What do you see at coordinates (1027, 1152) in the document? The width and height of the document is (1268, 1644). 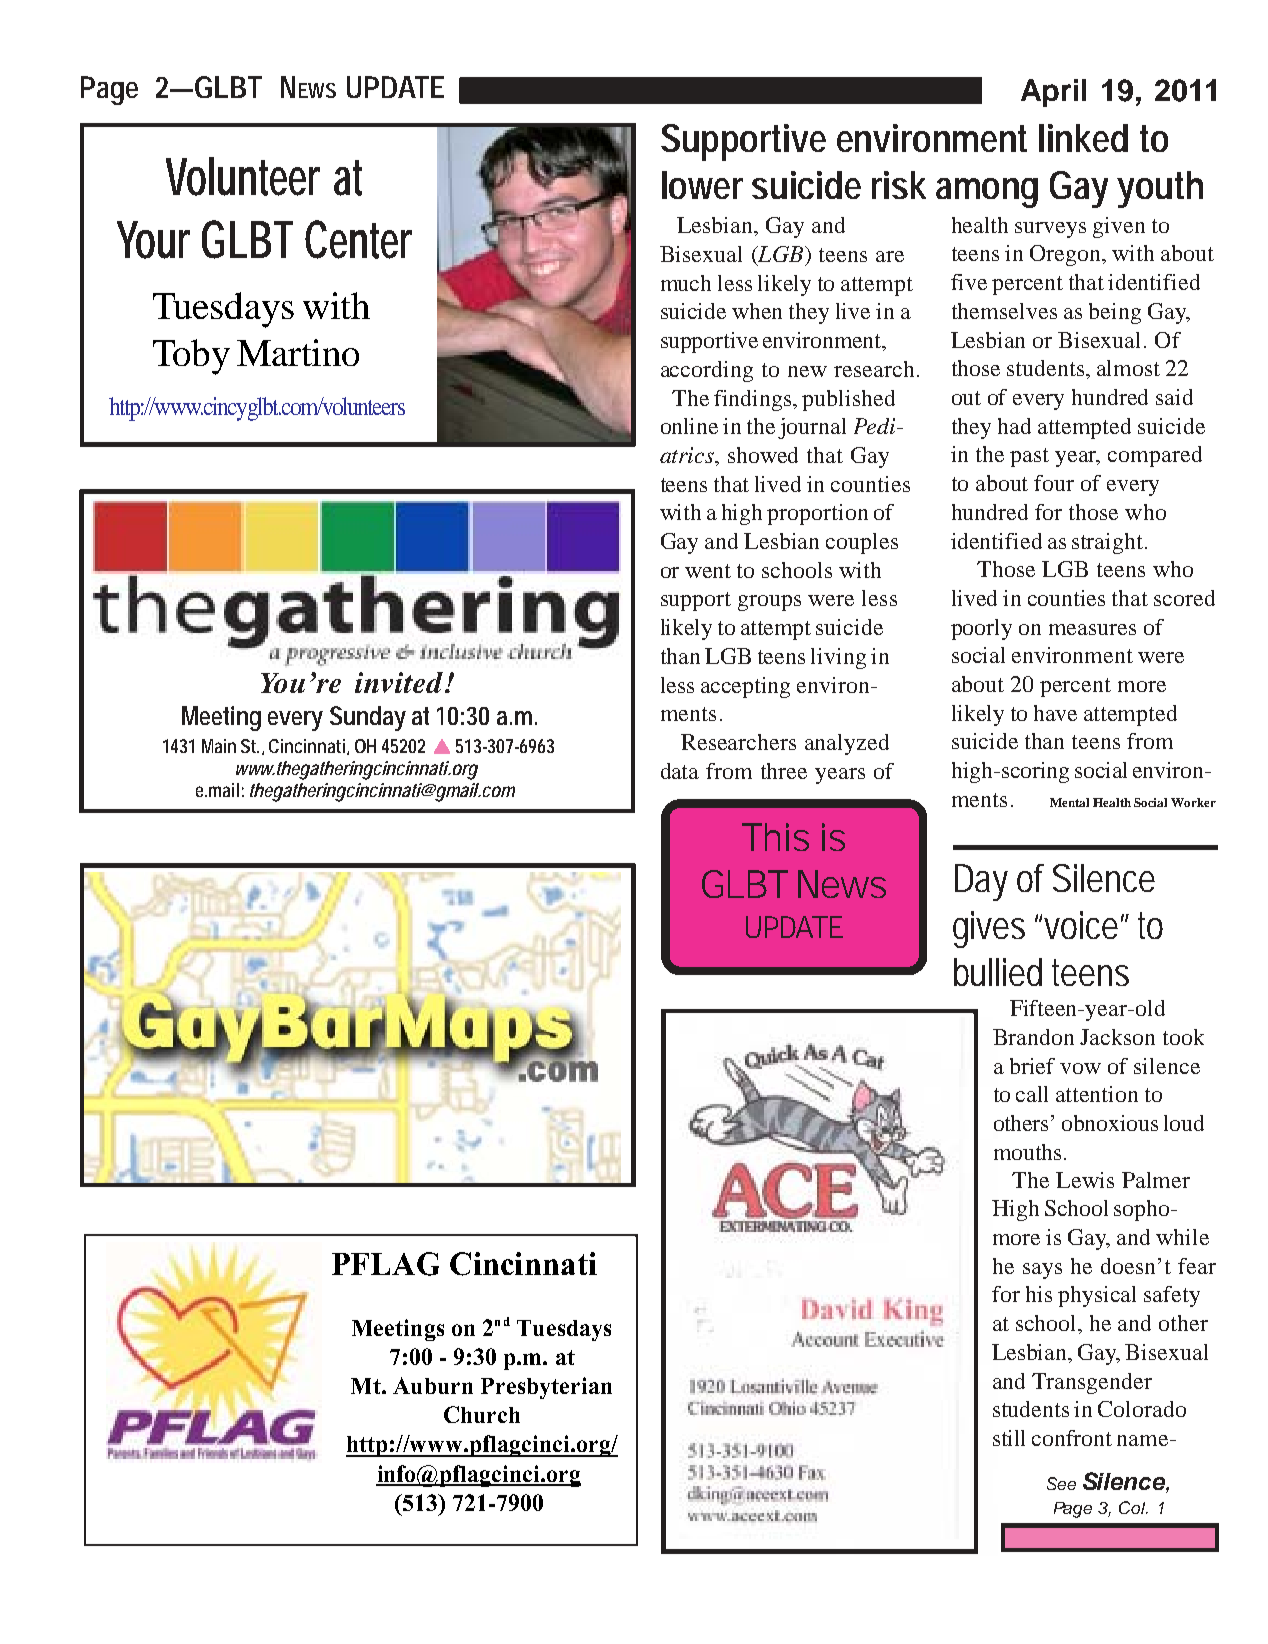 I see `mouths` at bounding box center [1027, 1152].
